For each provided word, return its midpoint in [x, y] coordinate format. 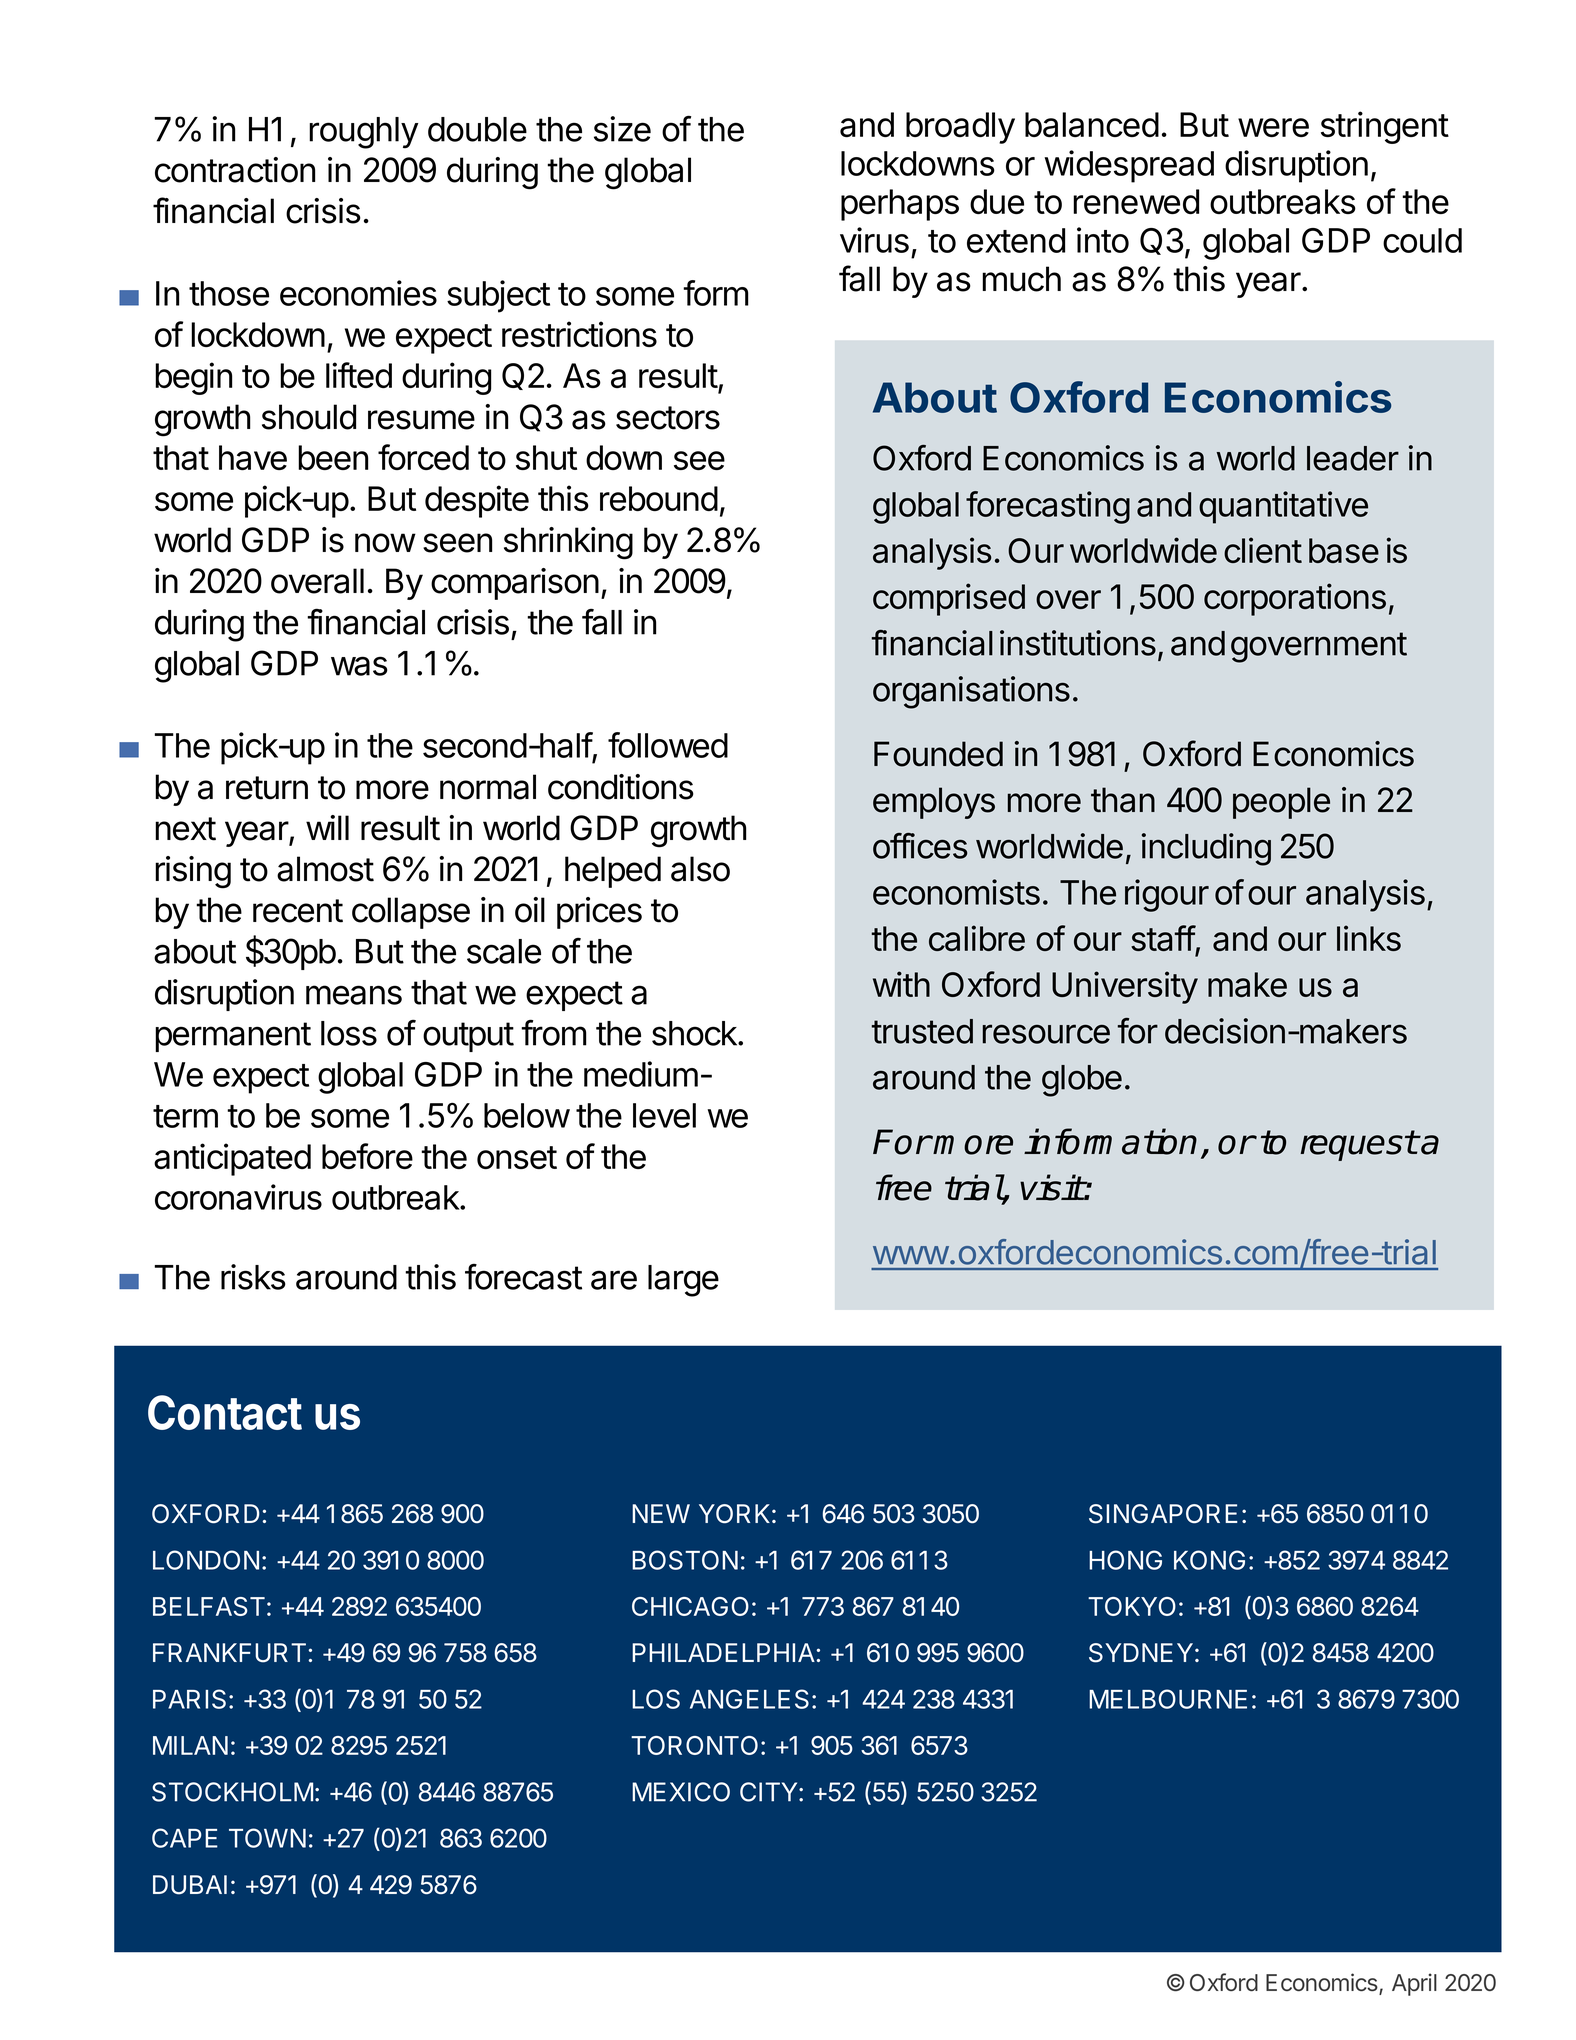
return [267, 788]
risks [253, 1277]
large [683, 1281]
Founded [938, 754]
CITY [770, 1792]
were [1273, 127]
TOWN [267, 1838]
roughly [363, 133]
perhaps [900, 205]
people [1281, 803]
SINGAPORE [1163, 1514]
